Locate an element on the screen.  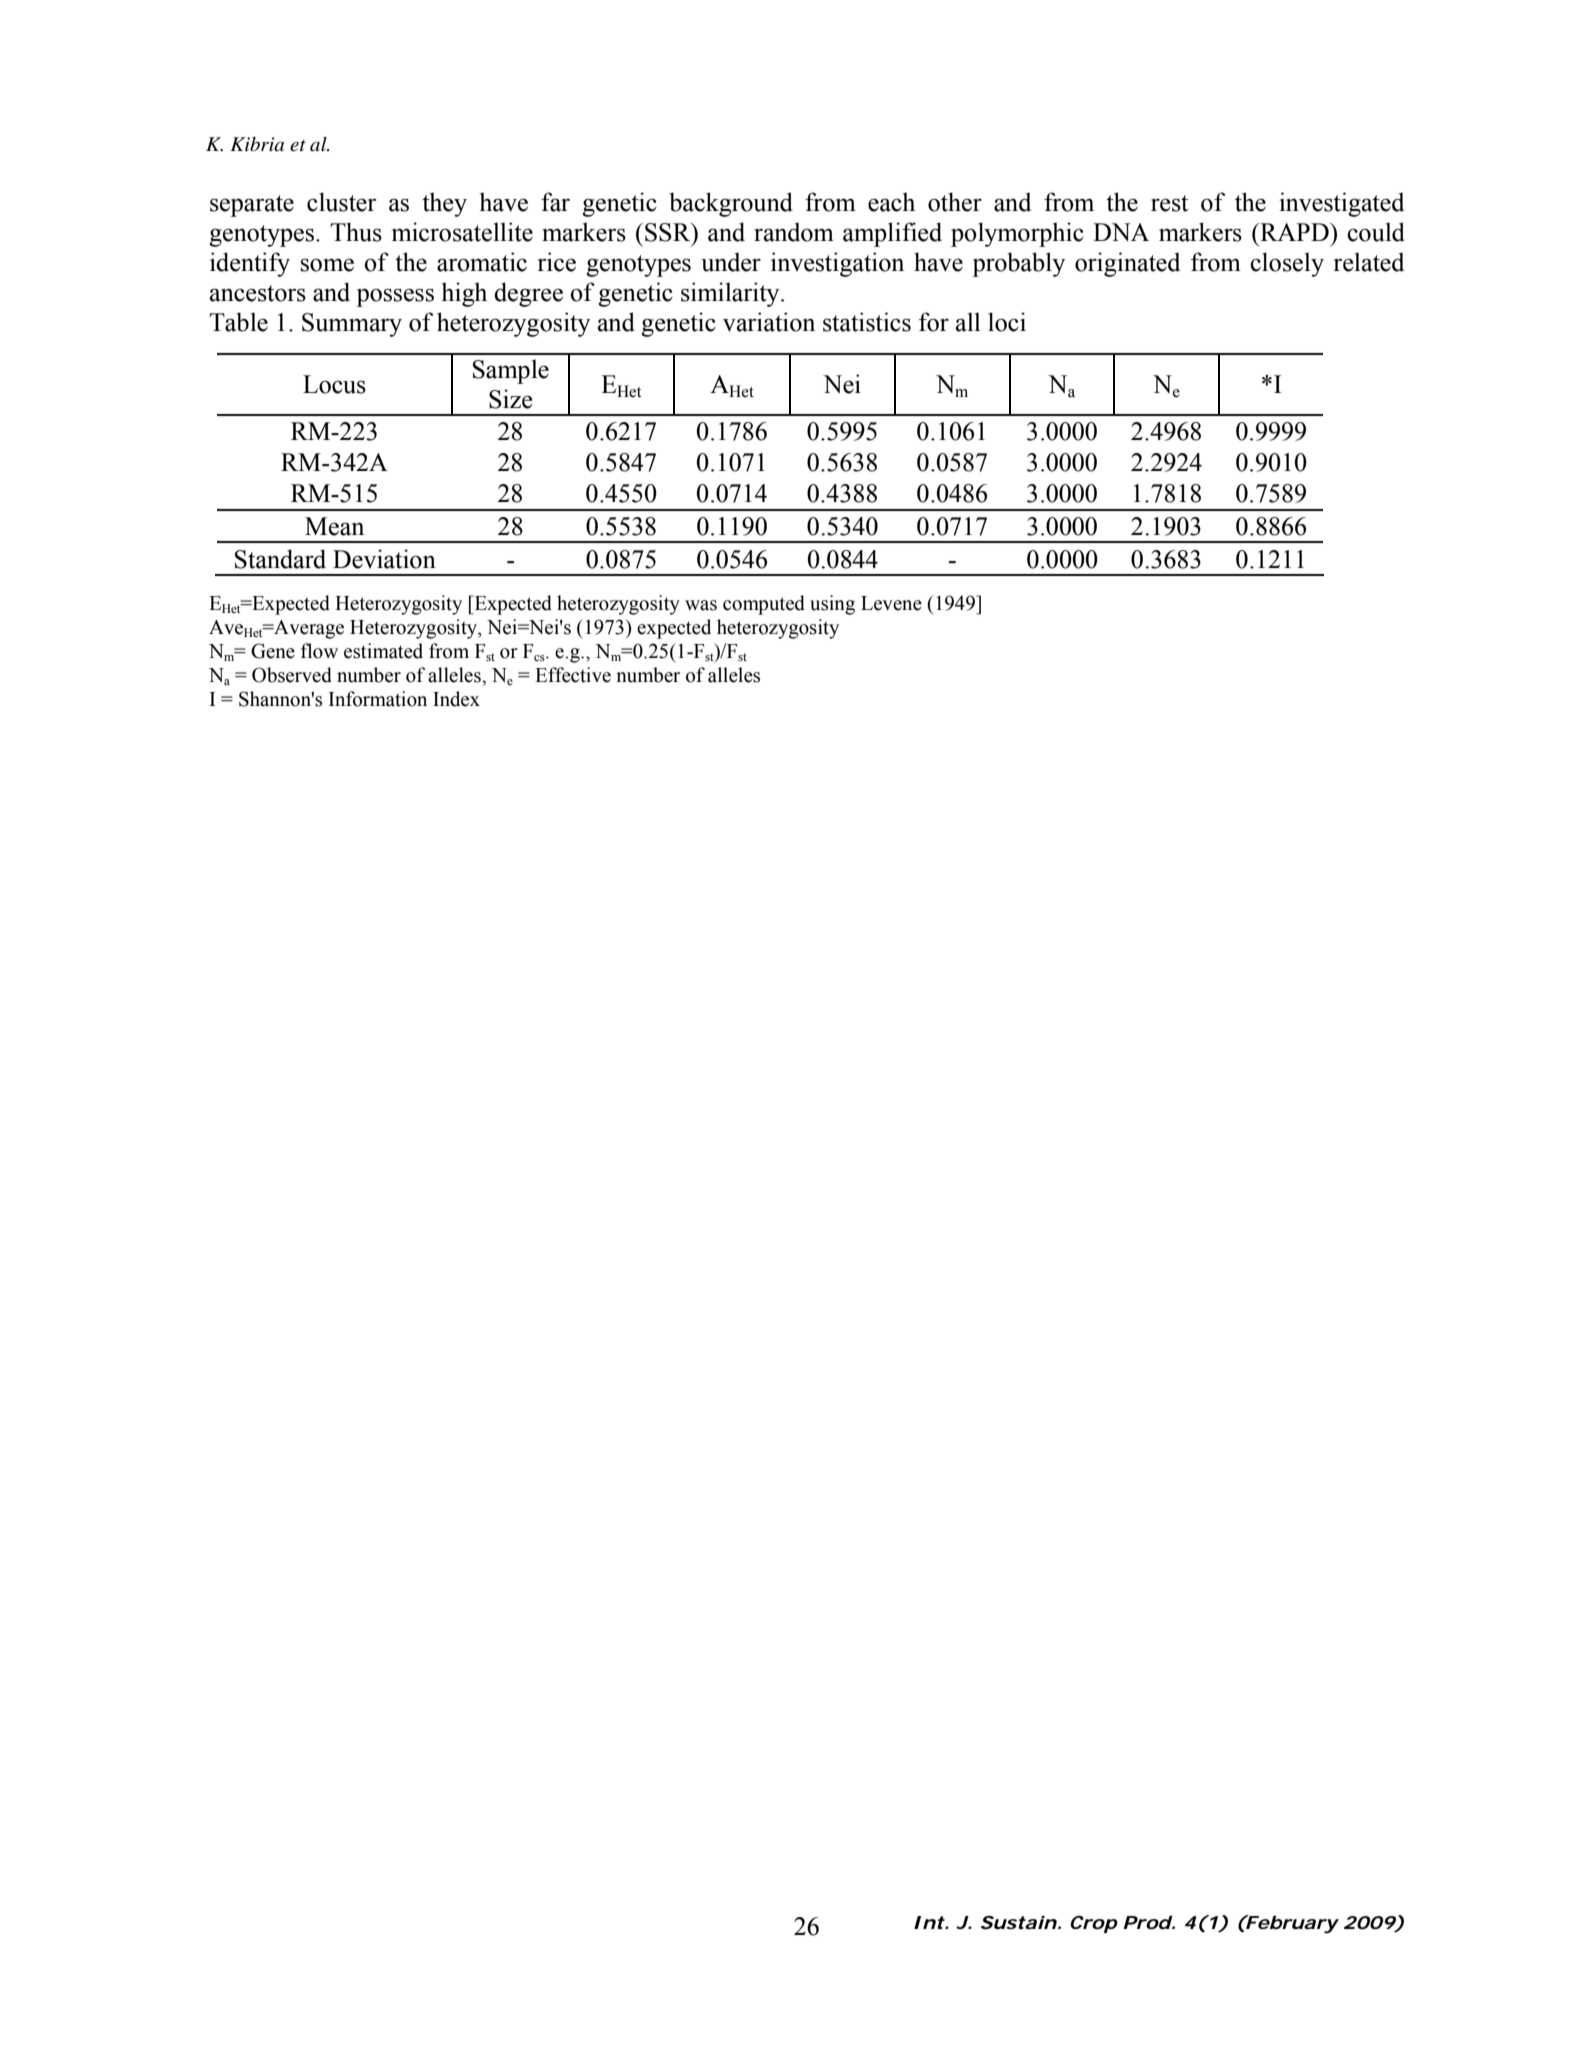
Effective is located at coordinates (573, 675).
